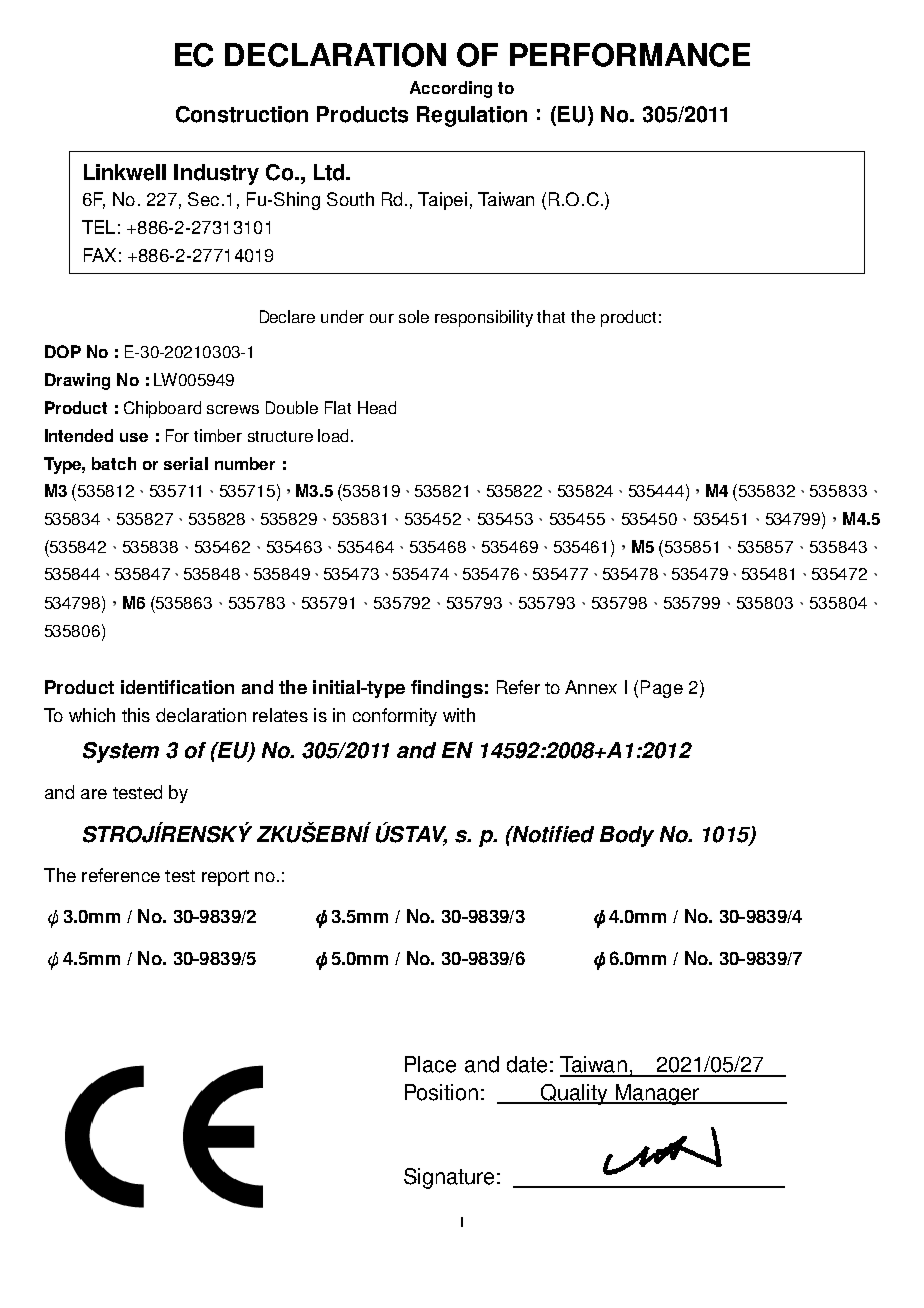 This image has height=1308, width=924. I want to click on According, so click(451, 89).
